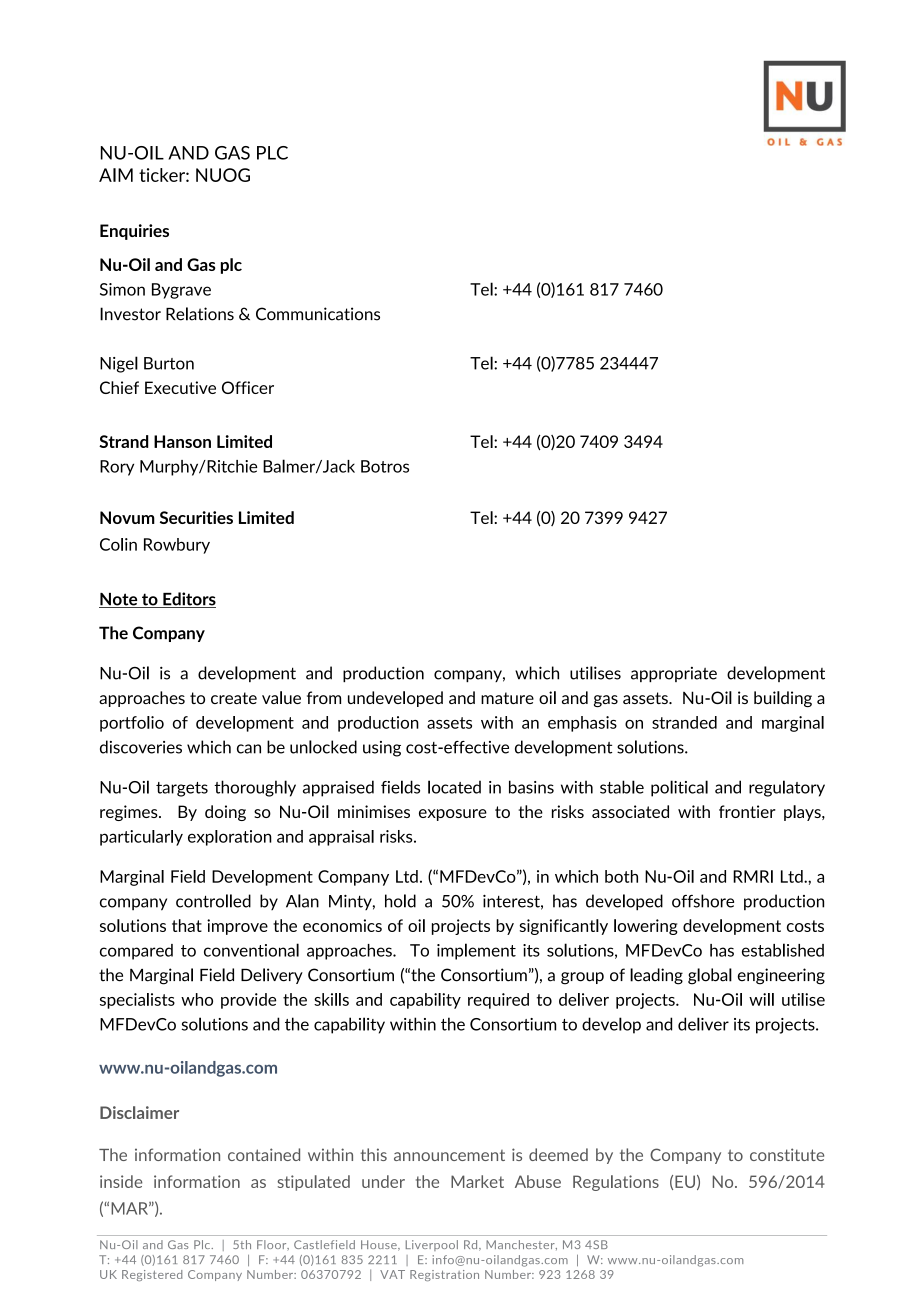 The width and height of the document is (924, 1308). What do you see at coordinates (248, 387) in the document?
I see `Officer` at bounding box center [248, 387].
